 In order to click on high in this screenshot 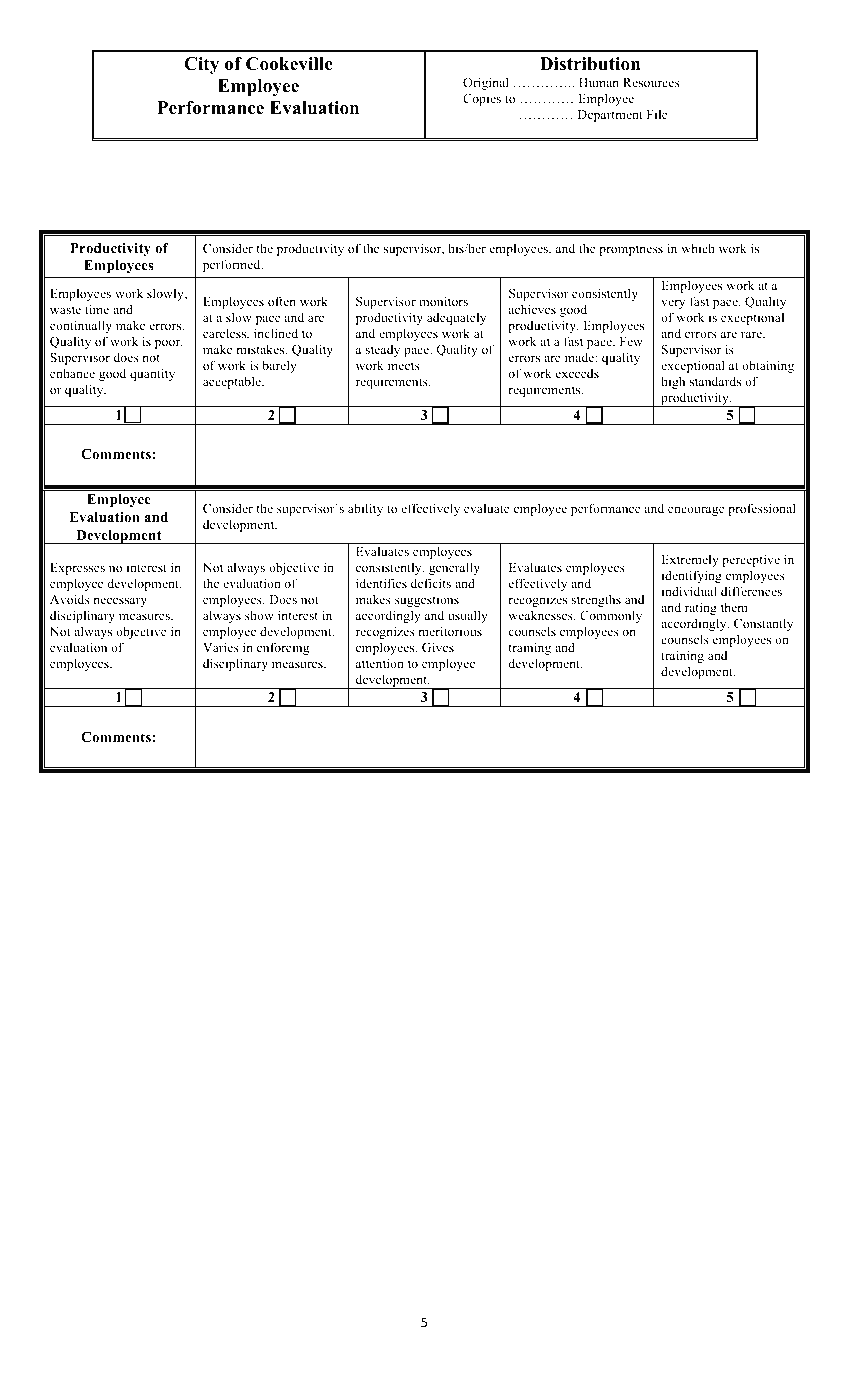, I will do `click(673, 382)`.
